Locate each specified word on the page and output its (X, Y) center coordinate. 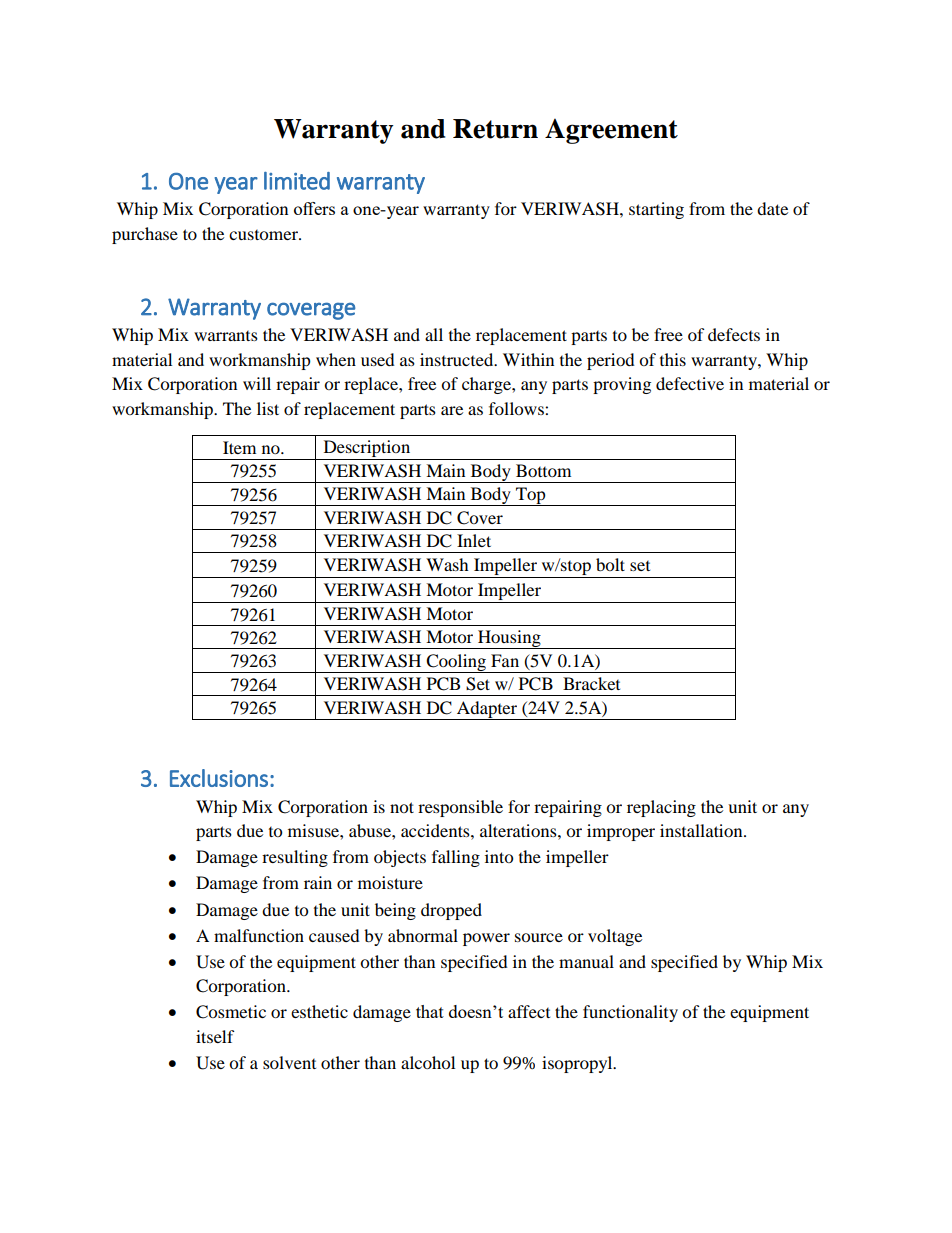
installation (702, 830)
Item (239, 447)
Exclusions (219, 778)
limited (297, 181)
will (257, 383)
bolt (610, 564)
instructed (458, 359)
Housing (509, 639)
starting (656, 210)
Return (495, 129)
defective (690, 383)
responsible (460, 808)
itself (215, 1036)
